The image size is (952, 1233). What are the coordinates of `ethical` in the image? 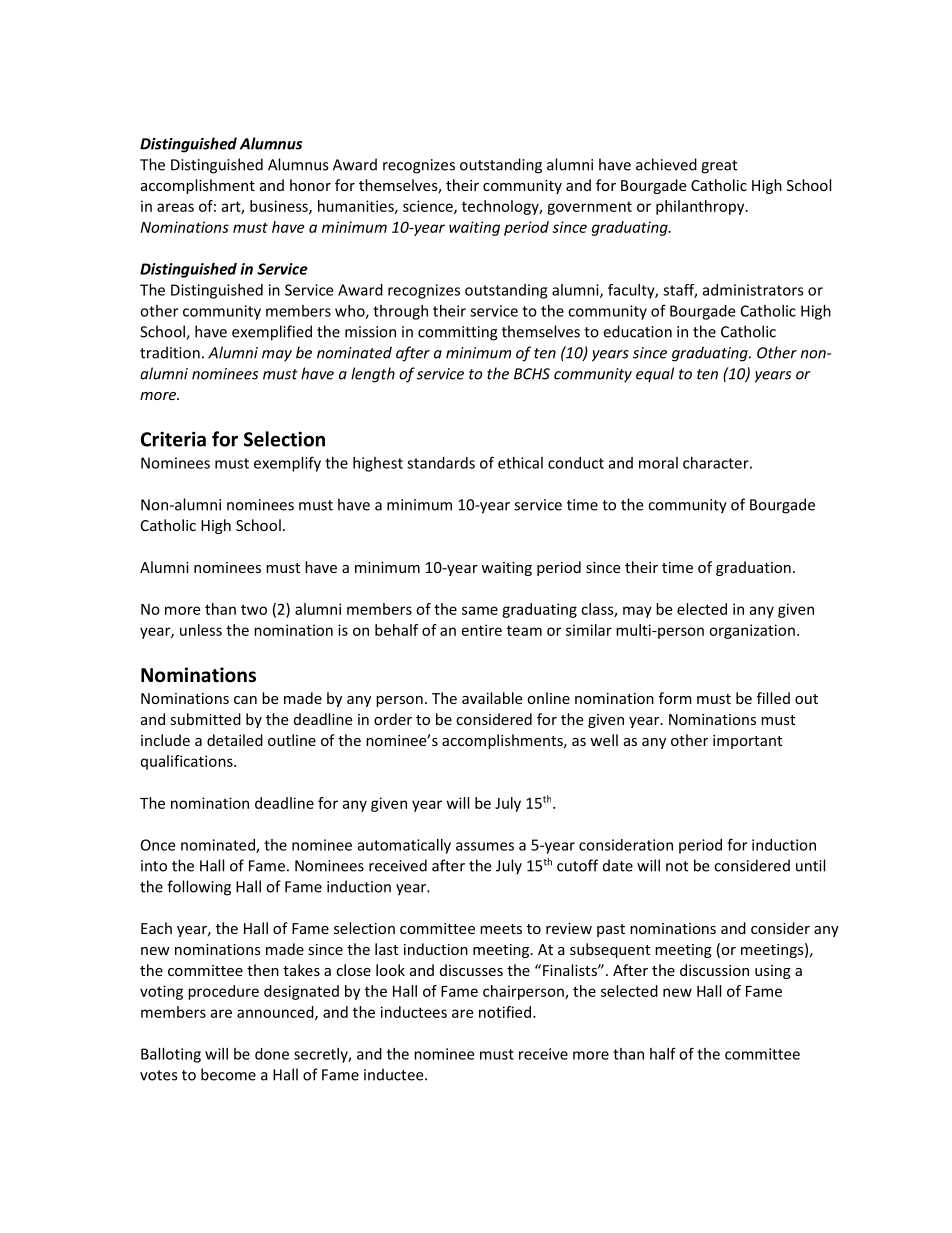 It's located at (520, 463).
